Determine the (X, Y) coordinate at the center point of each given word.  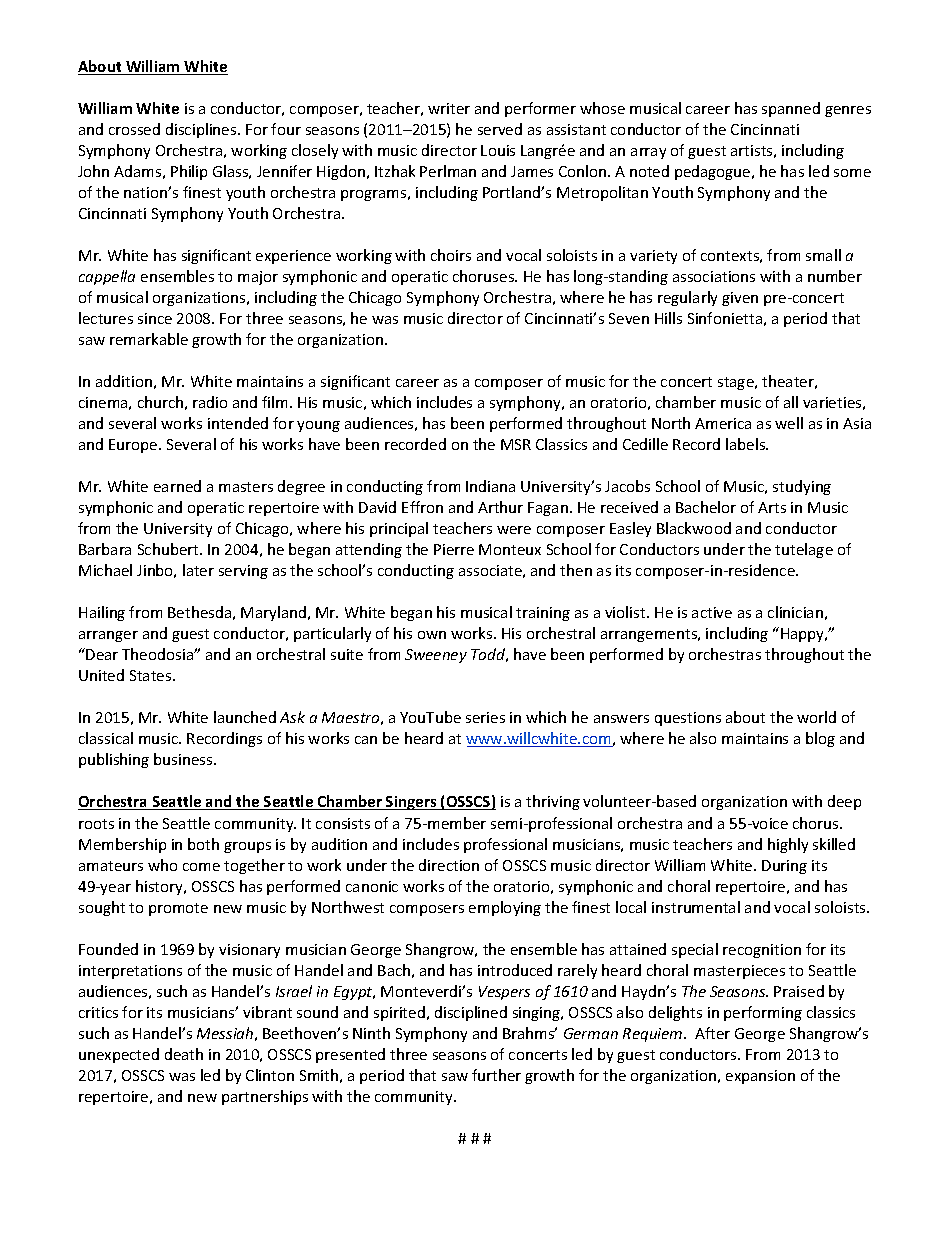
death (184, 1054)
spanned (791, 109)
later (198, 570)
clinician (795, 612)
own (432, 635)
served (500, 129)
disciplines (202, 130)
